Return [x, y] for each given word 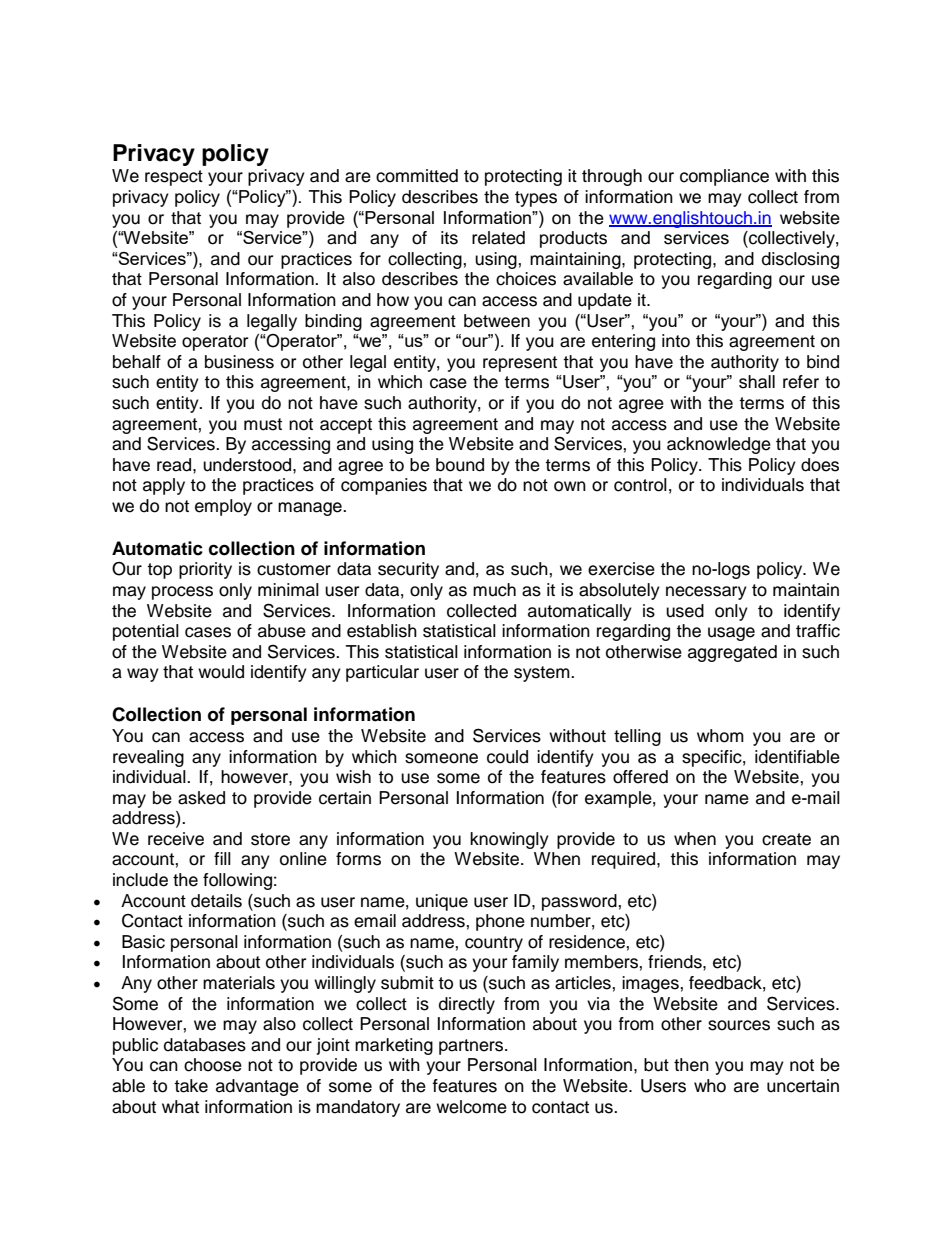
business [239, 362]
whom [720, 736]
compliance [724, 177]
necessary [706, 593]
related [498, 238]
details [216, 901]
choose [213, 1065]
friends [676, 962]
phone [500, 922]
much [494, 590]
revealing [148, 758]
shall [757, 382]
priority [205, 570]
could [507, 757]
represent [520, 364]
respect [174, 178]
